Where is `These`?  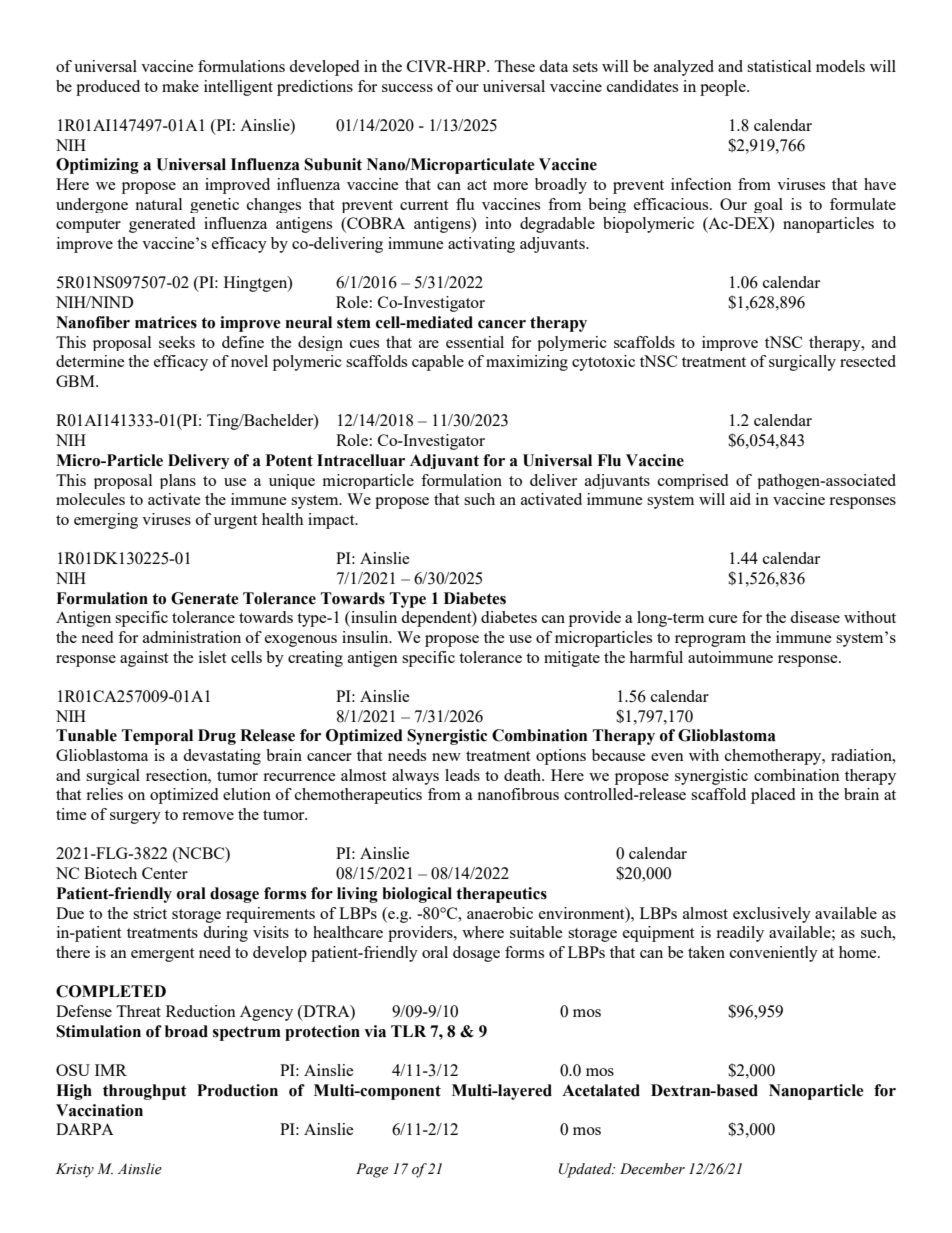
These is located at coordinates (514, 66).
